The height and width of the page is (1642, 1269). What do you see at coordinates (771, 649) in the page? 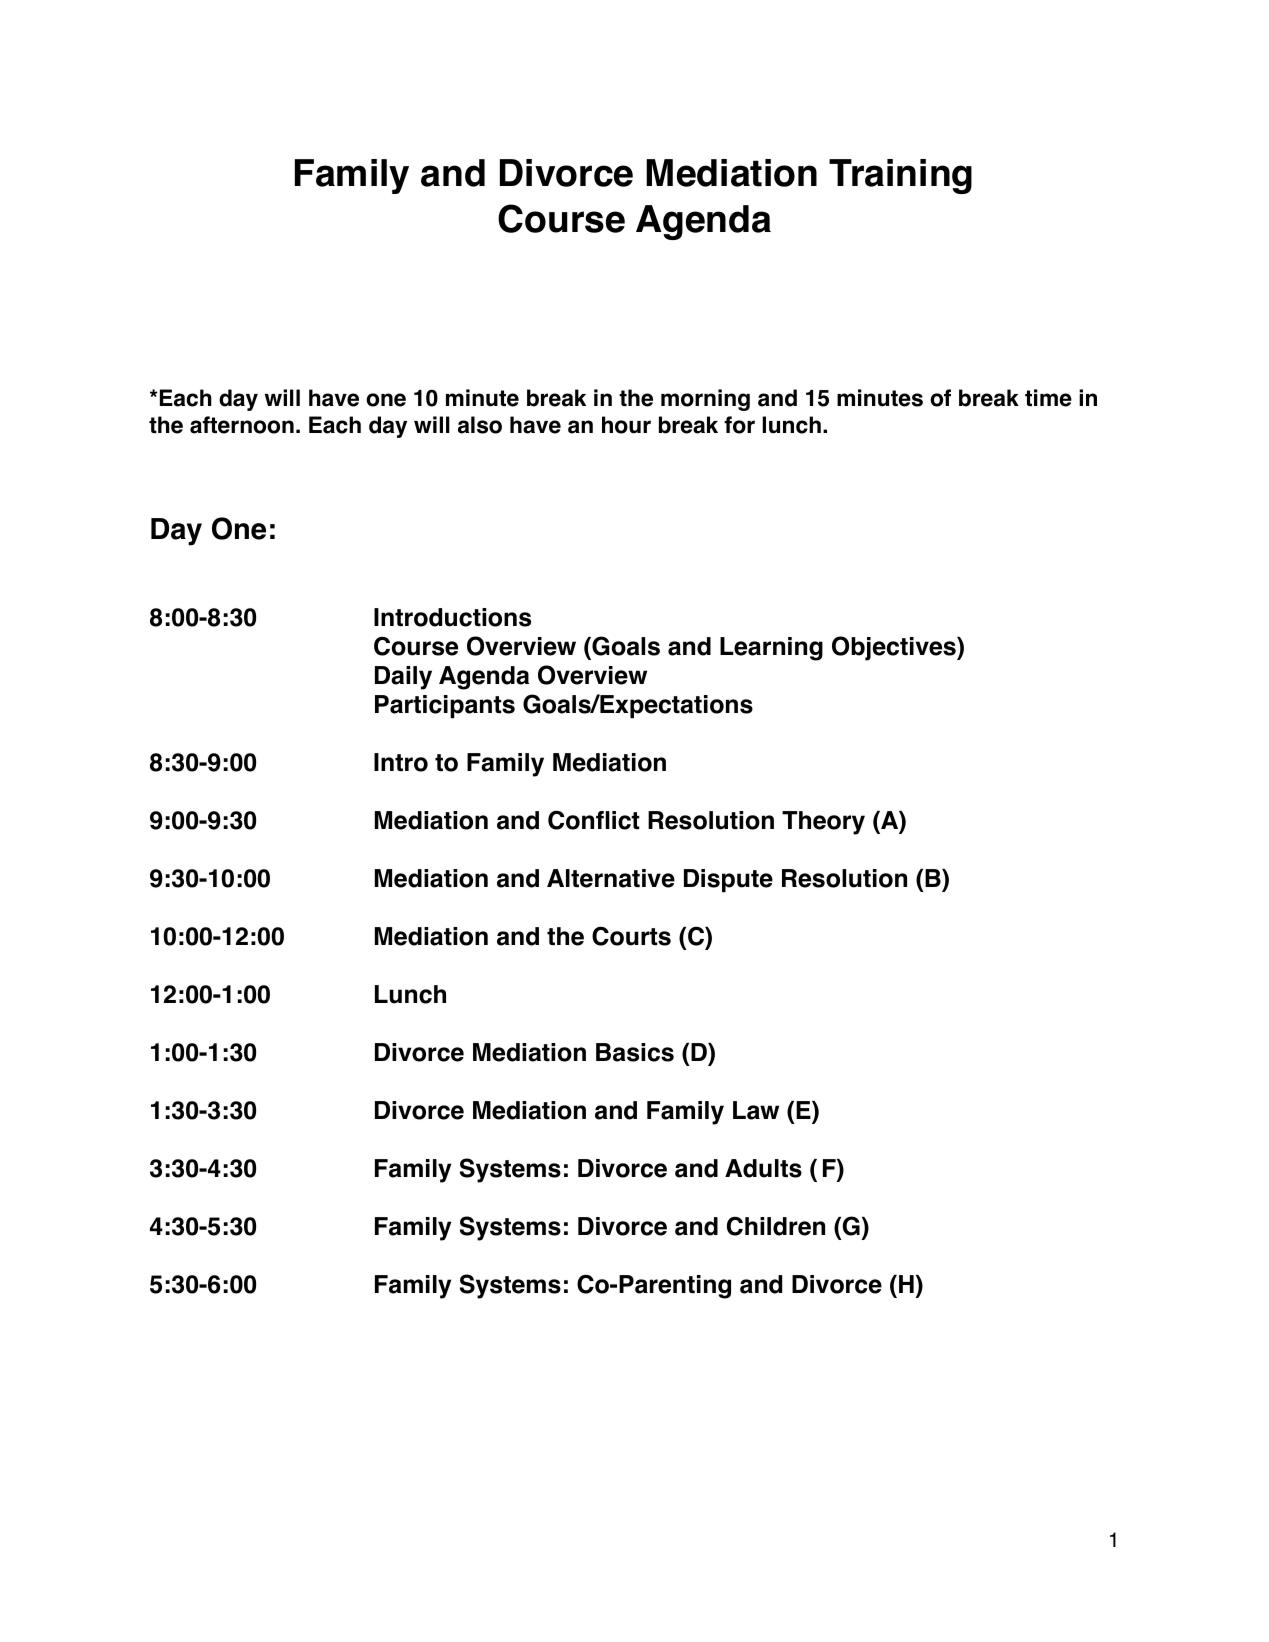
I see `Learning` at bounding box center [771, 649].
